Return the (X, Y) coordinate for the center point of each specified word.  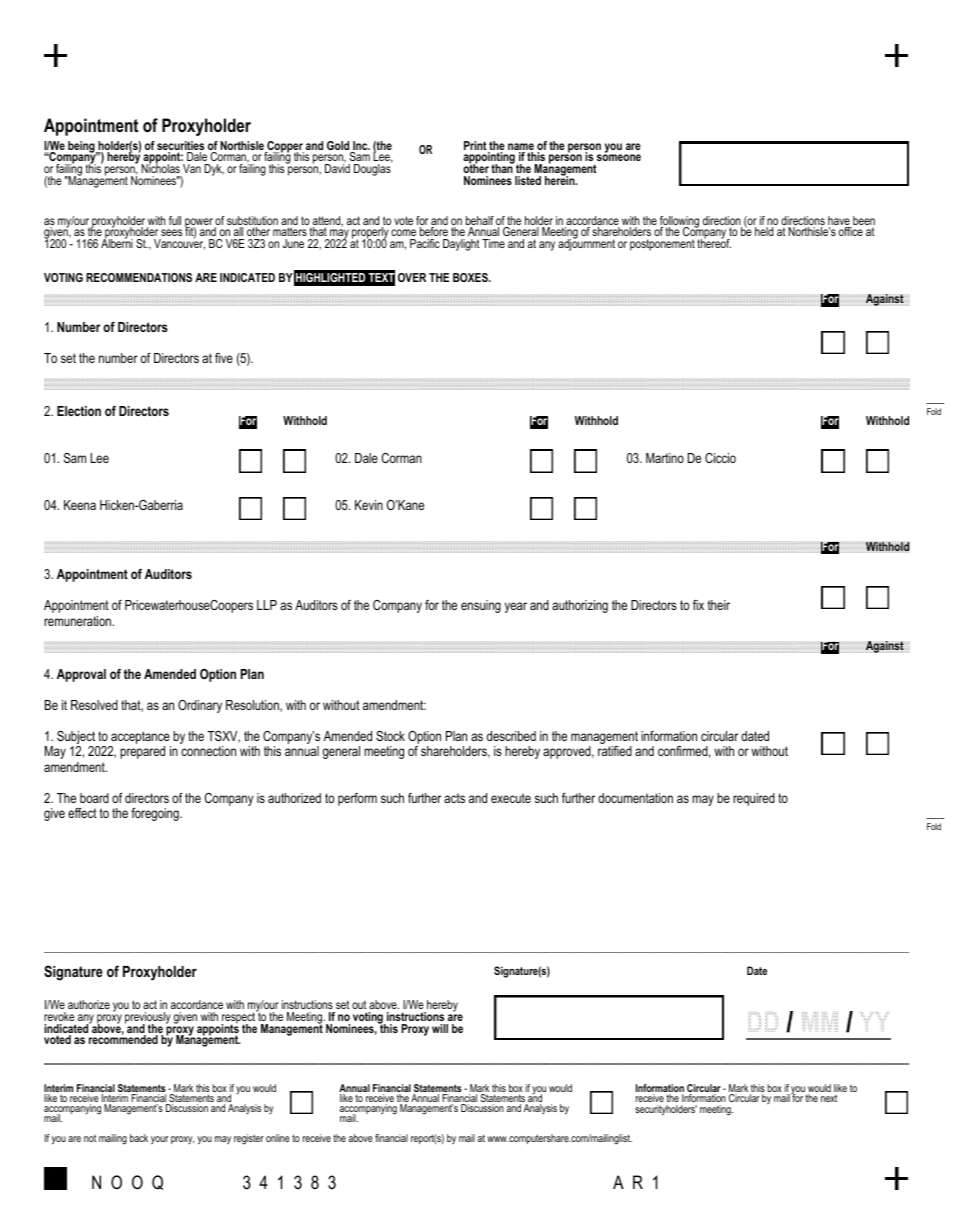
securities (180, 147)
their (718, 605)
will (440, 1028)
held (764, 231)
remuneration (77, 621)
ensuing (481, 606)
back (139, 1138)
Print (475, 145)
